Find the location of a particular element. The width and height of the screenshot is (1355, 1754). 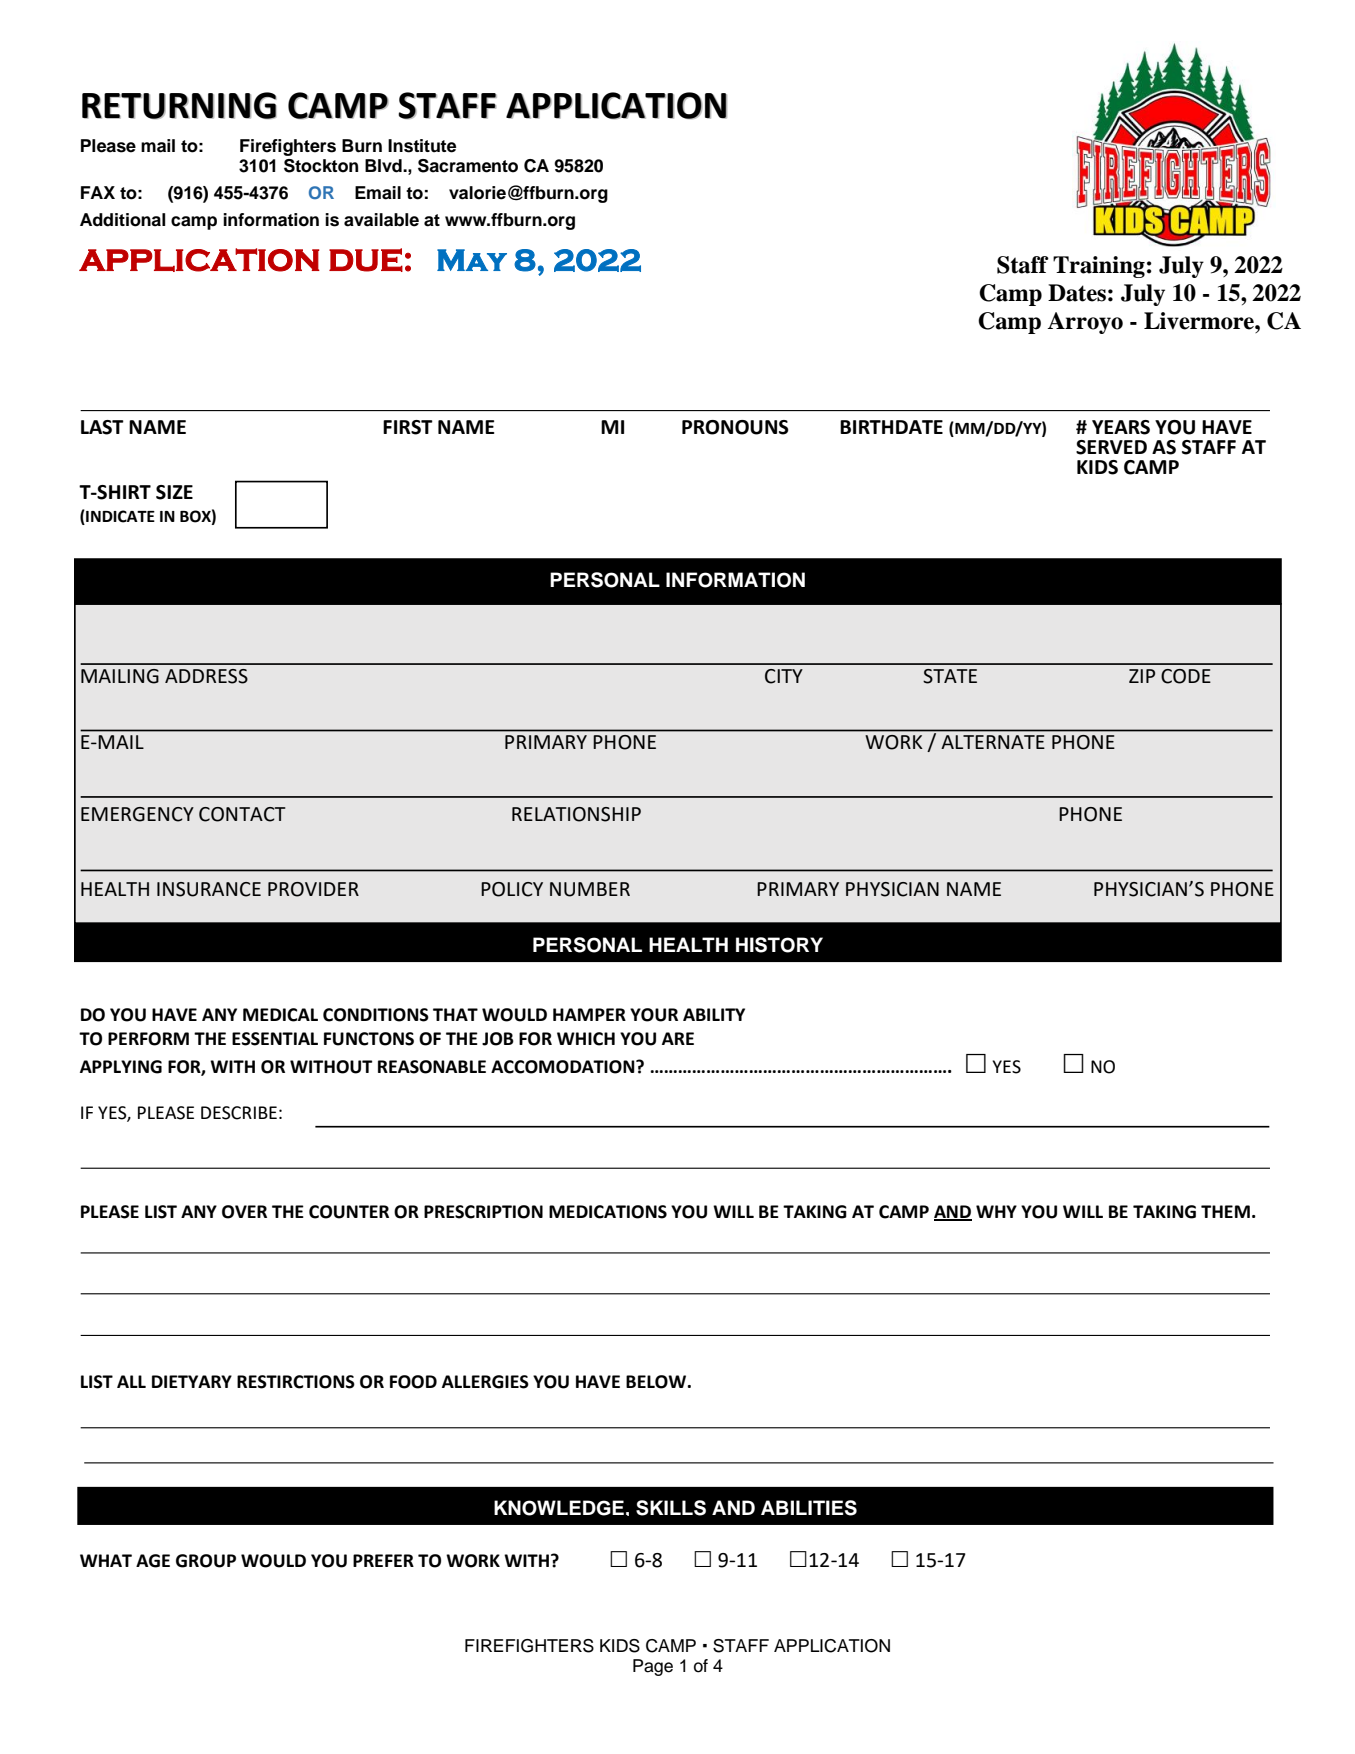

ALTERNATE is located at coordinates (993, 742).
